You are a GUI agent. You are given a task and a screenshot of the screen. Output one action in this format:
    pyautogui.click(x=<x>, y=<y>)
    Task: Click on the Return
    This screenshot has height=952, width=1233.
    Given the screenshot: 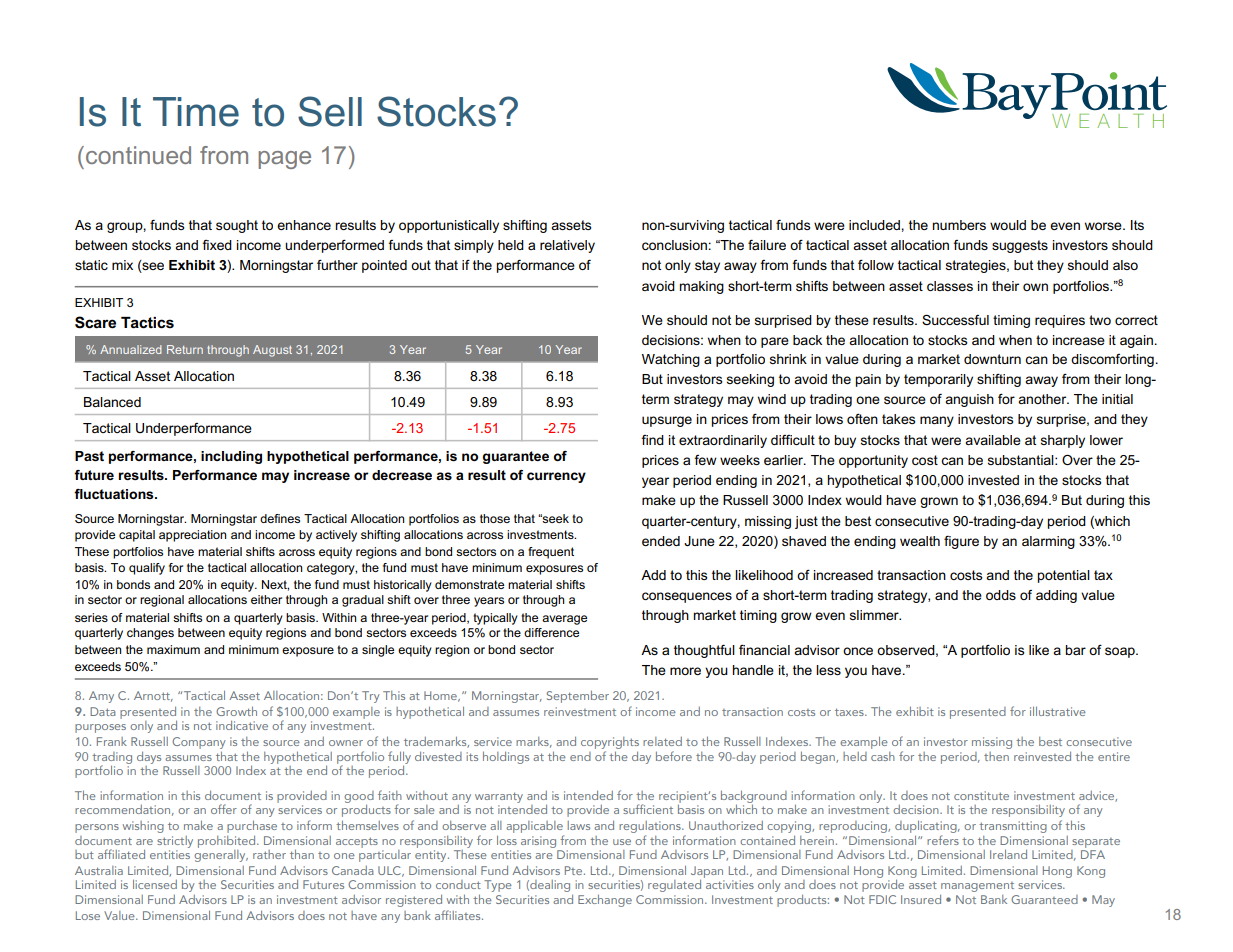 What is the action you would take?
    pyautogui.click(x=185, y=349)
